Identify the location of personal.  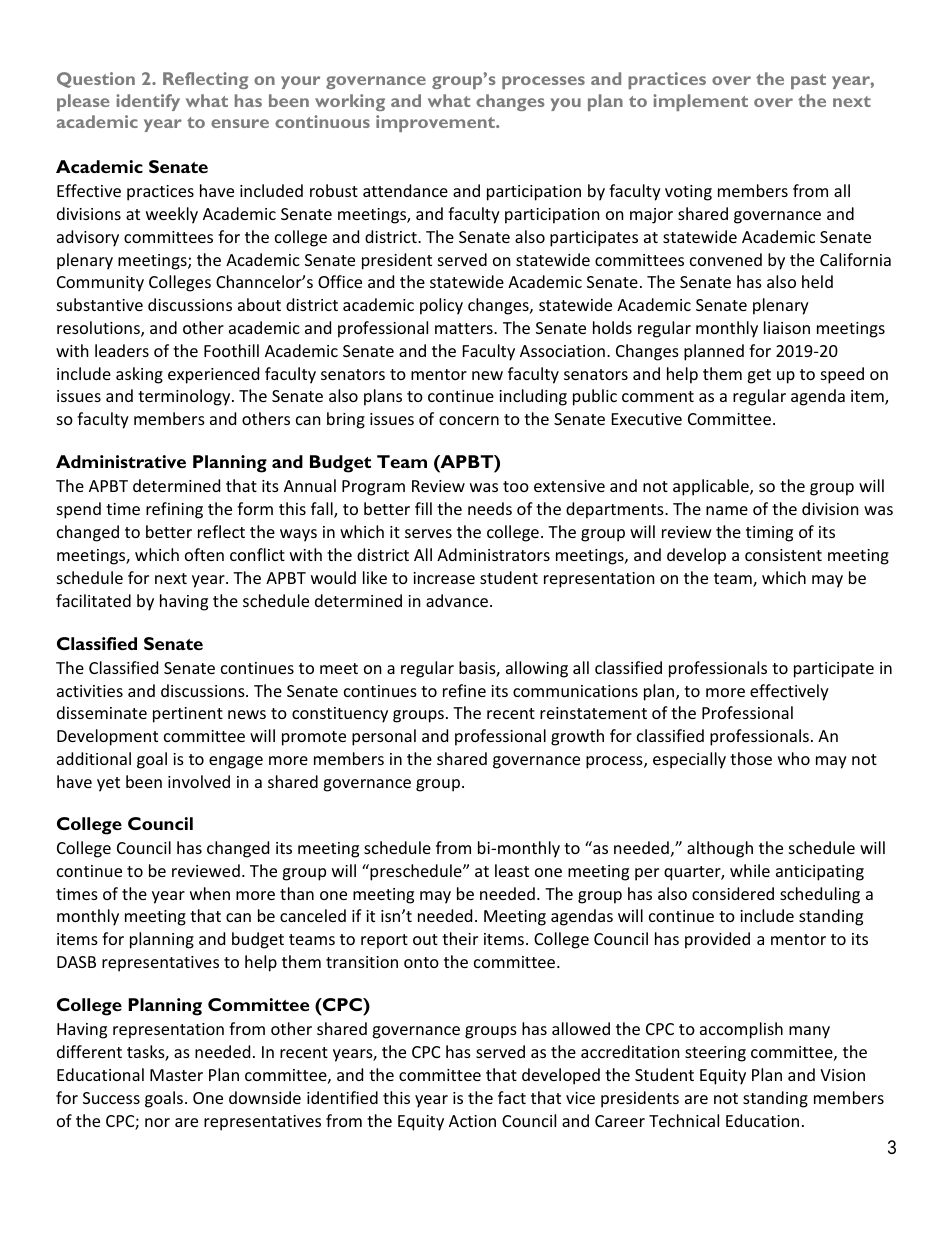
(384, 737).
